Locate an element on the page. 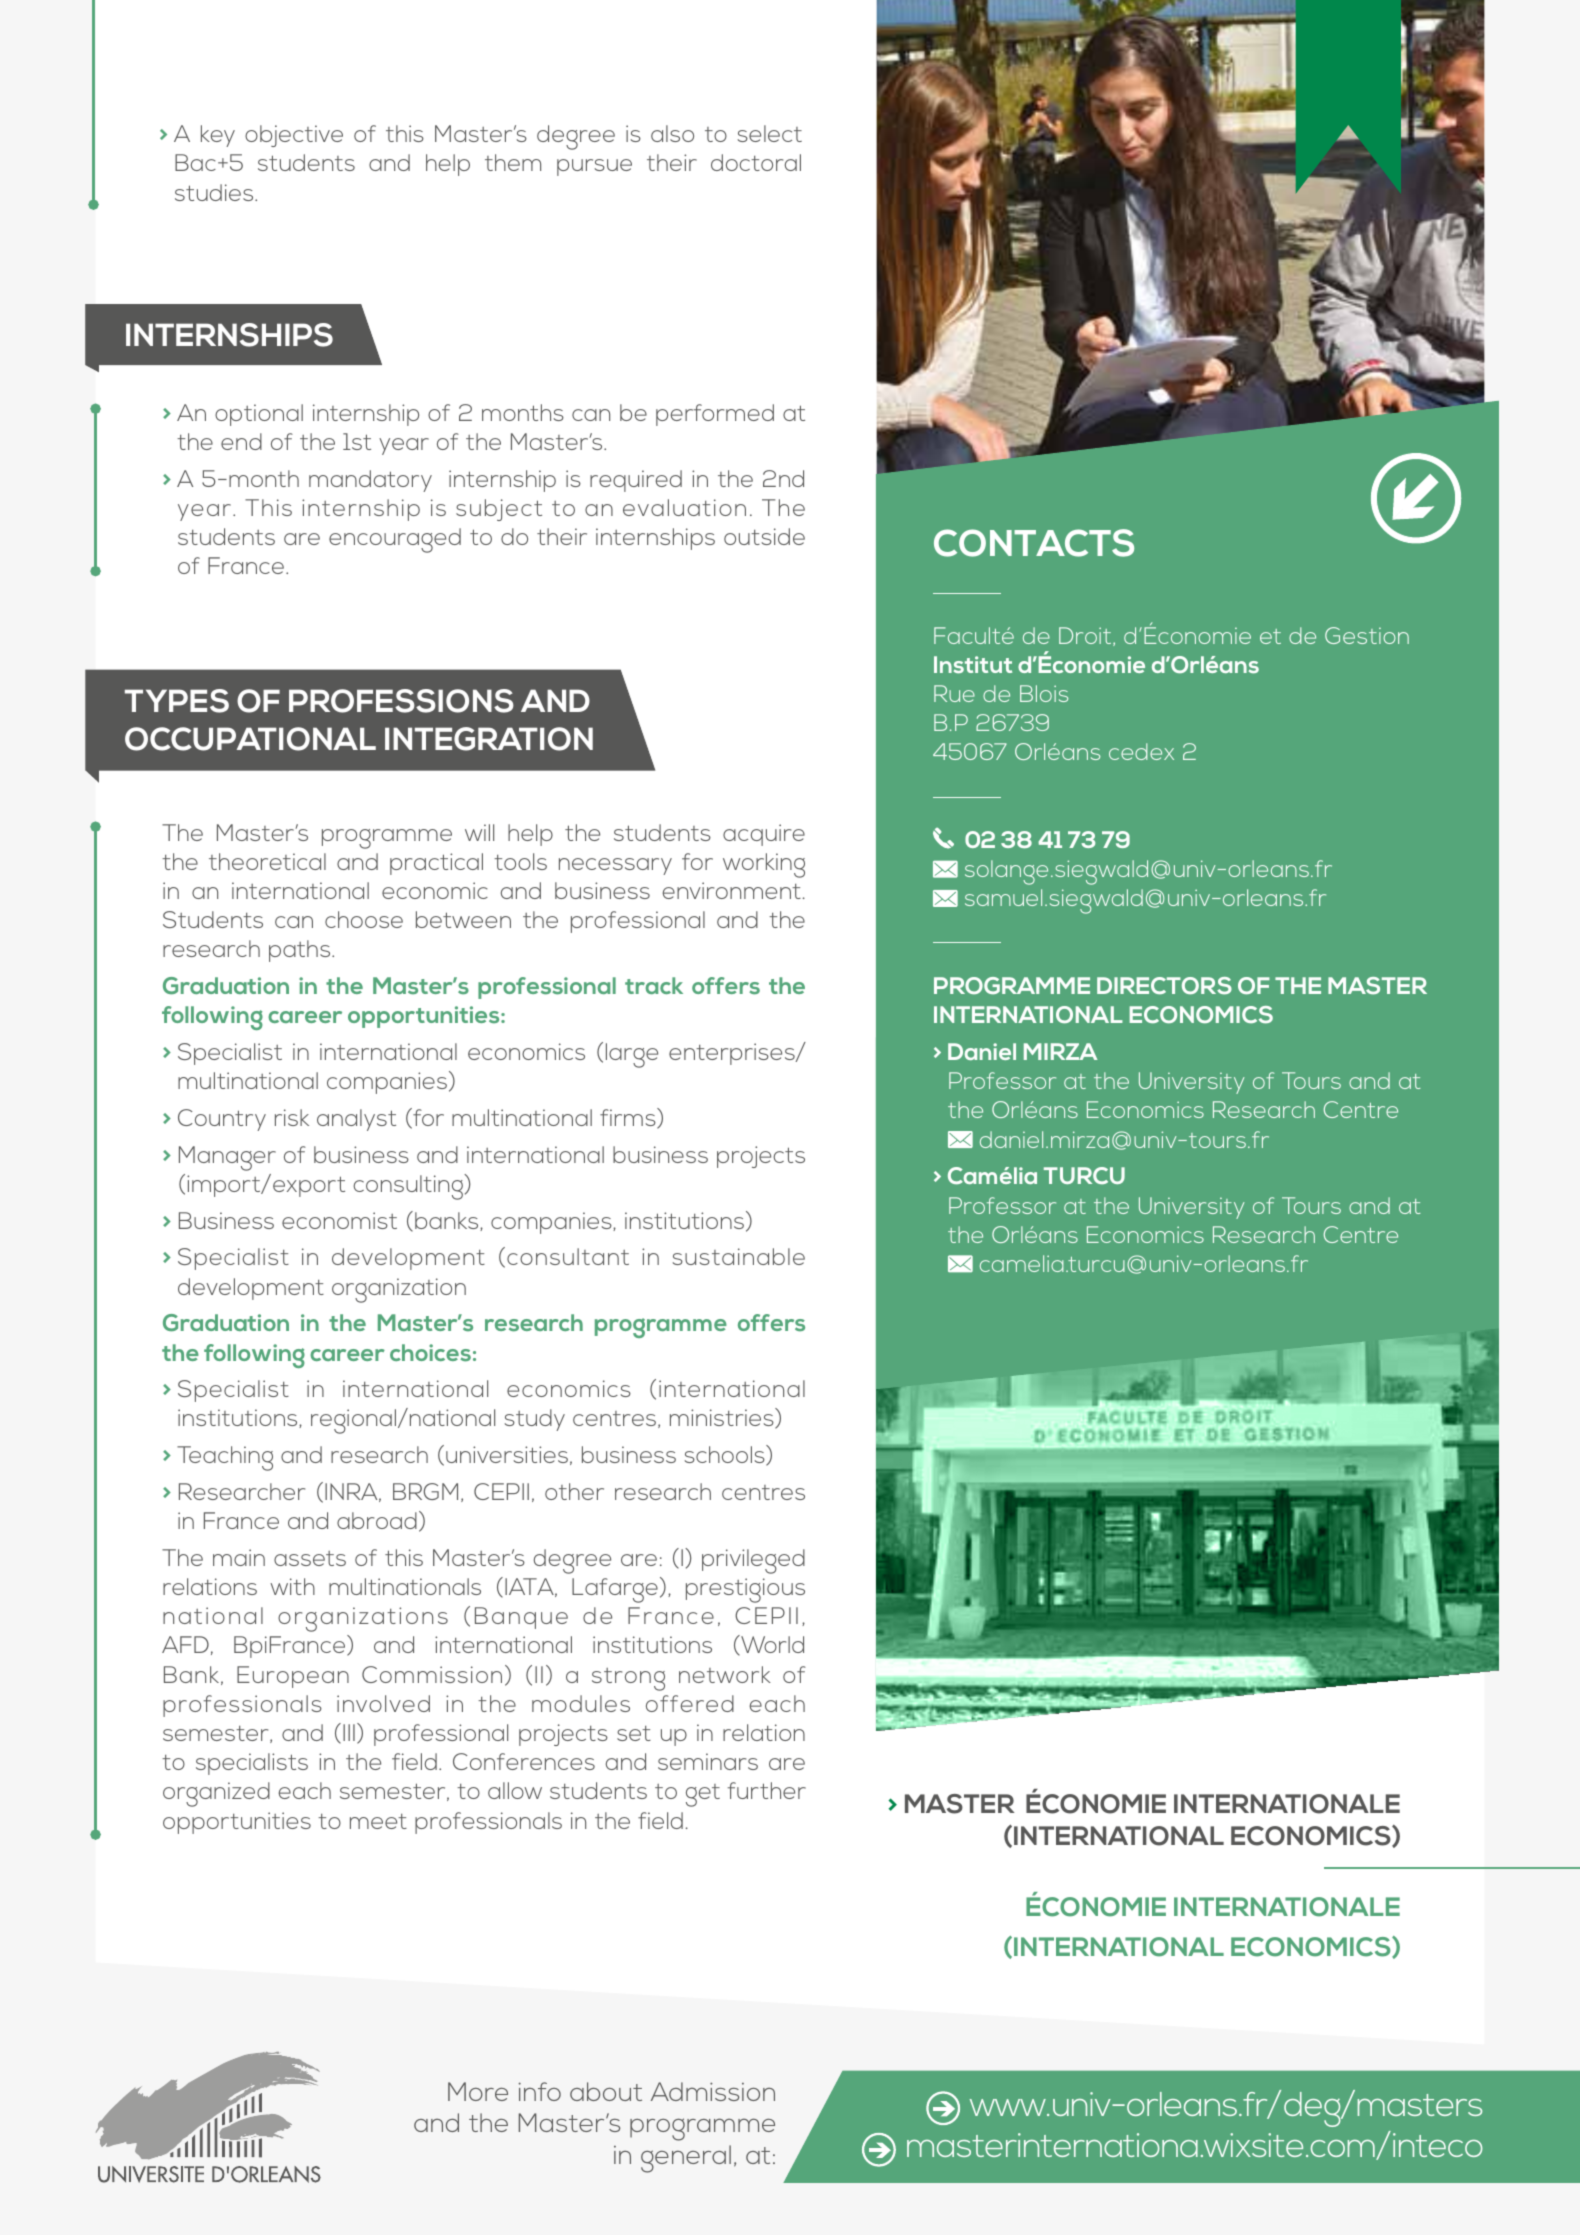 The height and width of the document is (2235, 1580). CONTACTS is located at coordinates (1034, 543).
